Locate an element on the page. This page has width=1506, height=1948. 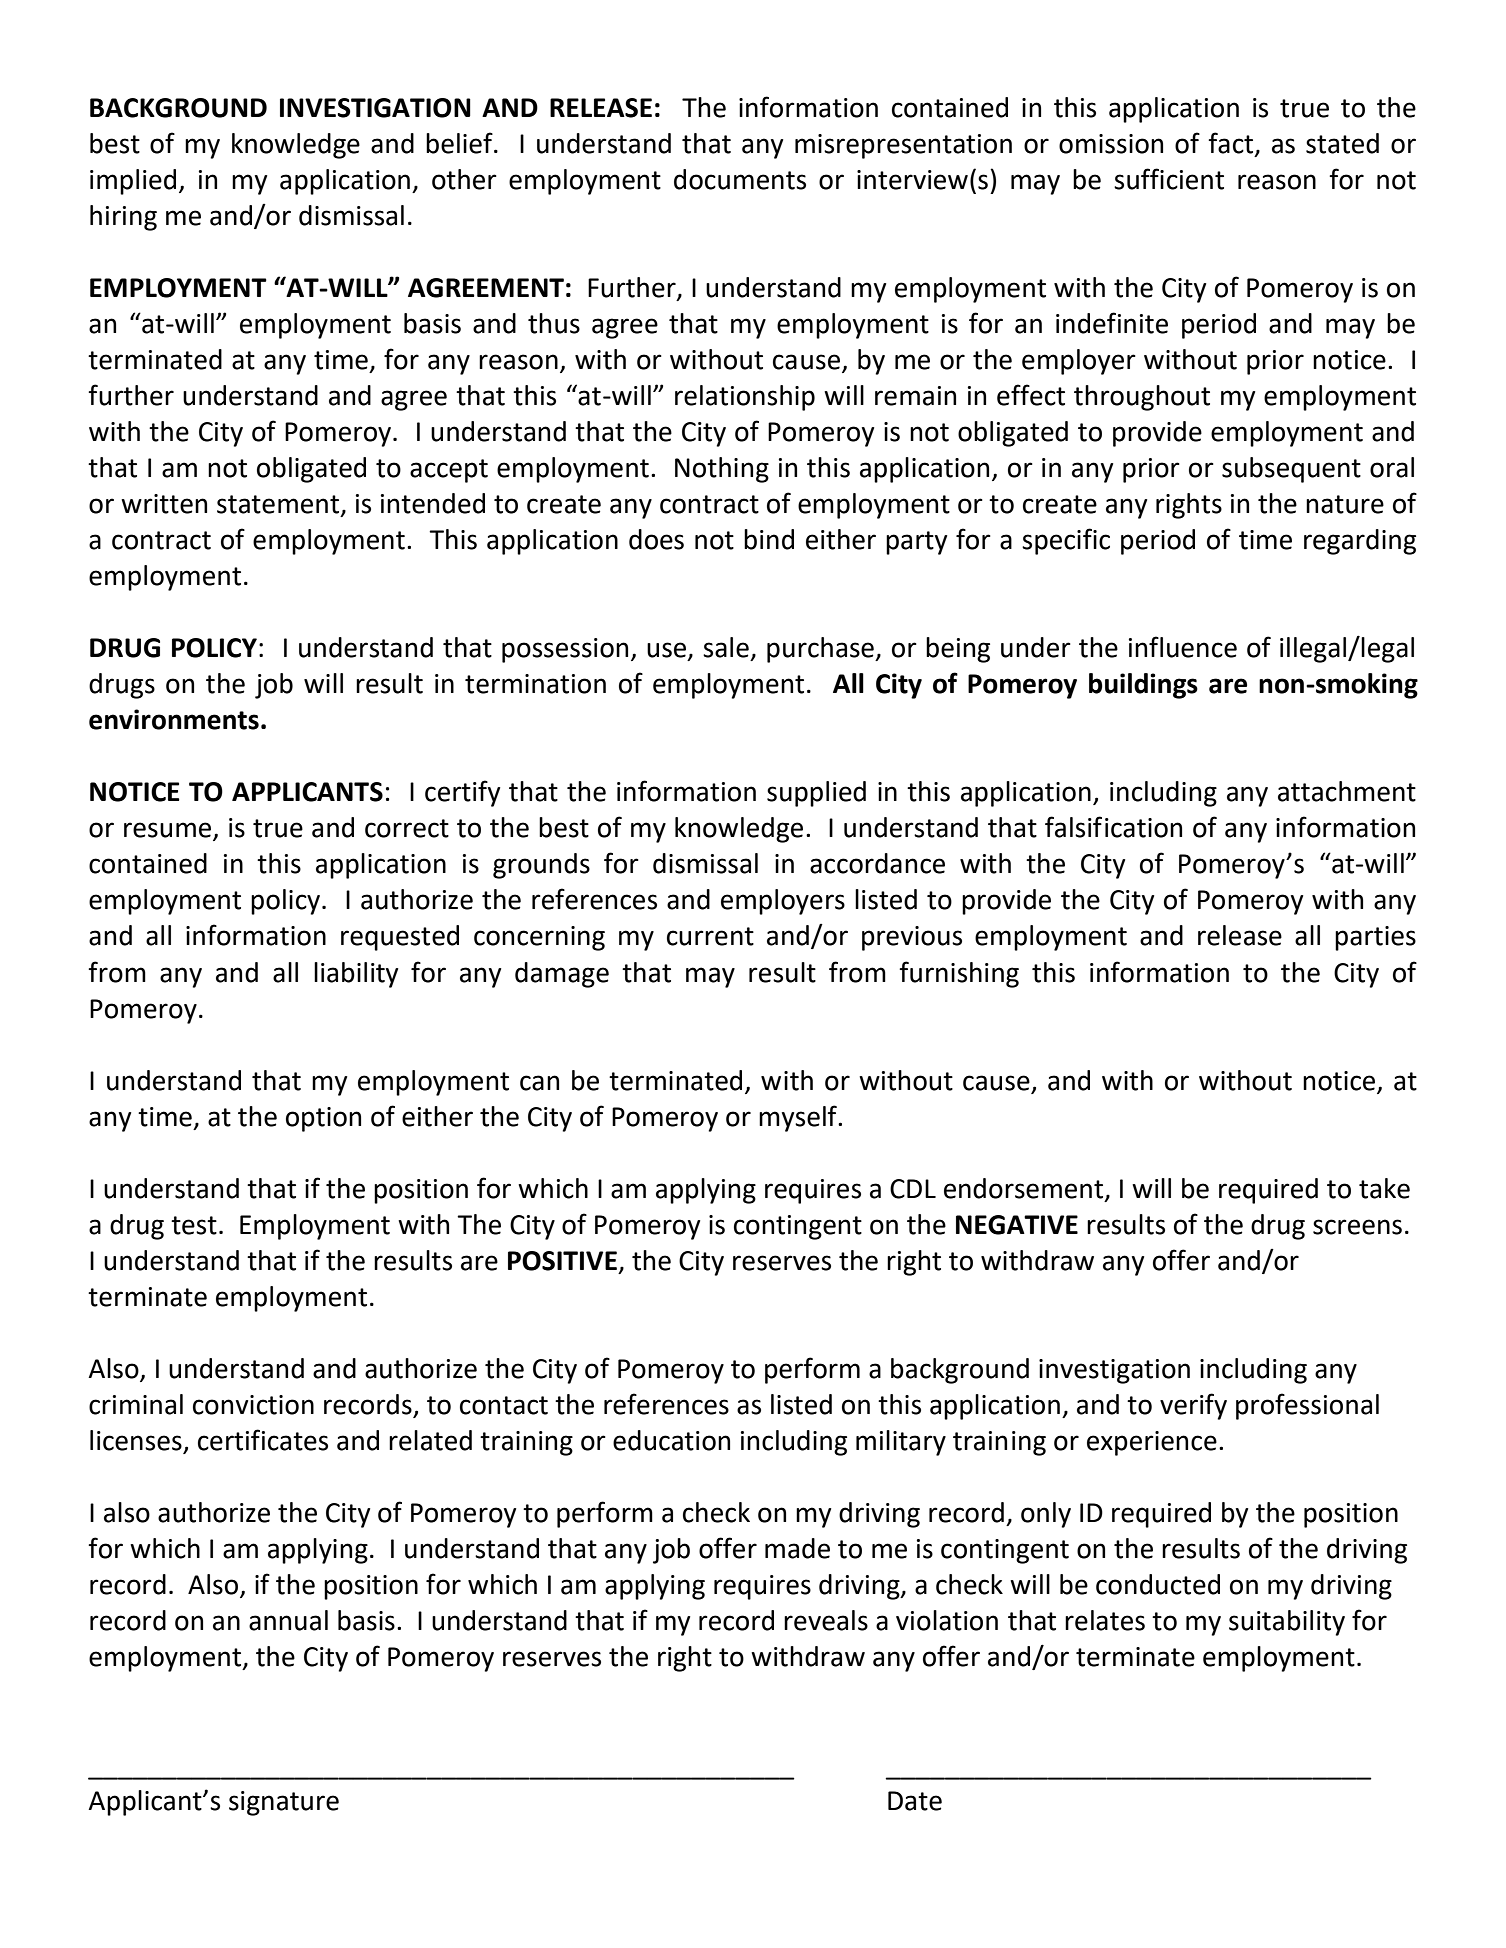
annual is located at coordinates (288, 1620).
